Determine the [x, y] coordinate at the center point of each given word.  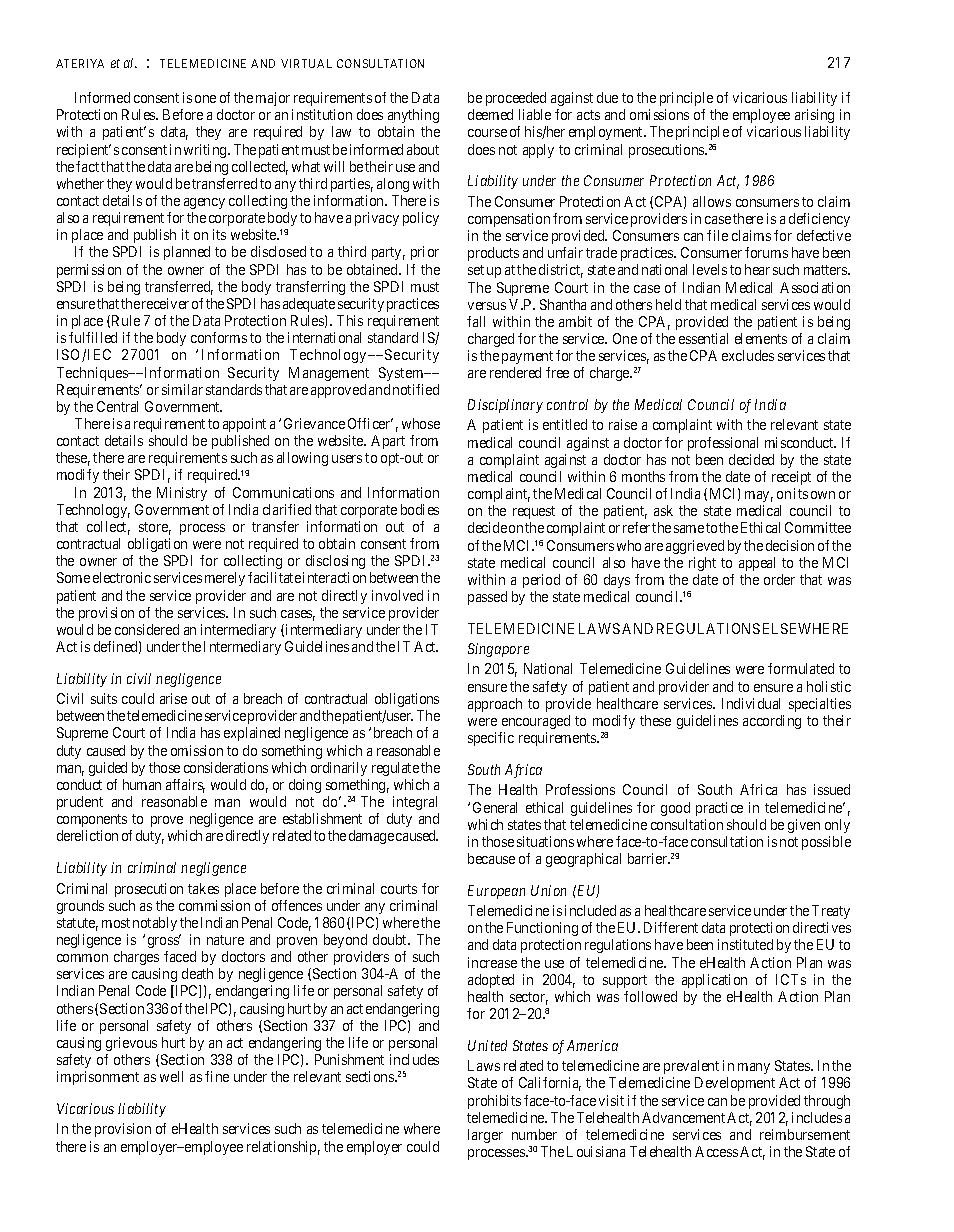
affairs [185, 786]
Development [735, 1084]
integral [415, 803]
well [171, 1076]
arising [814, 116]
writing [206, 151]
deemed [490, 114]
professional [723, 444]
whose [421, 423]
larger [485, 1136]
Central [117, 406]
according [772, 722]
